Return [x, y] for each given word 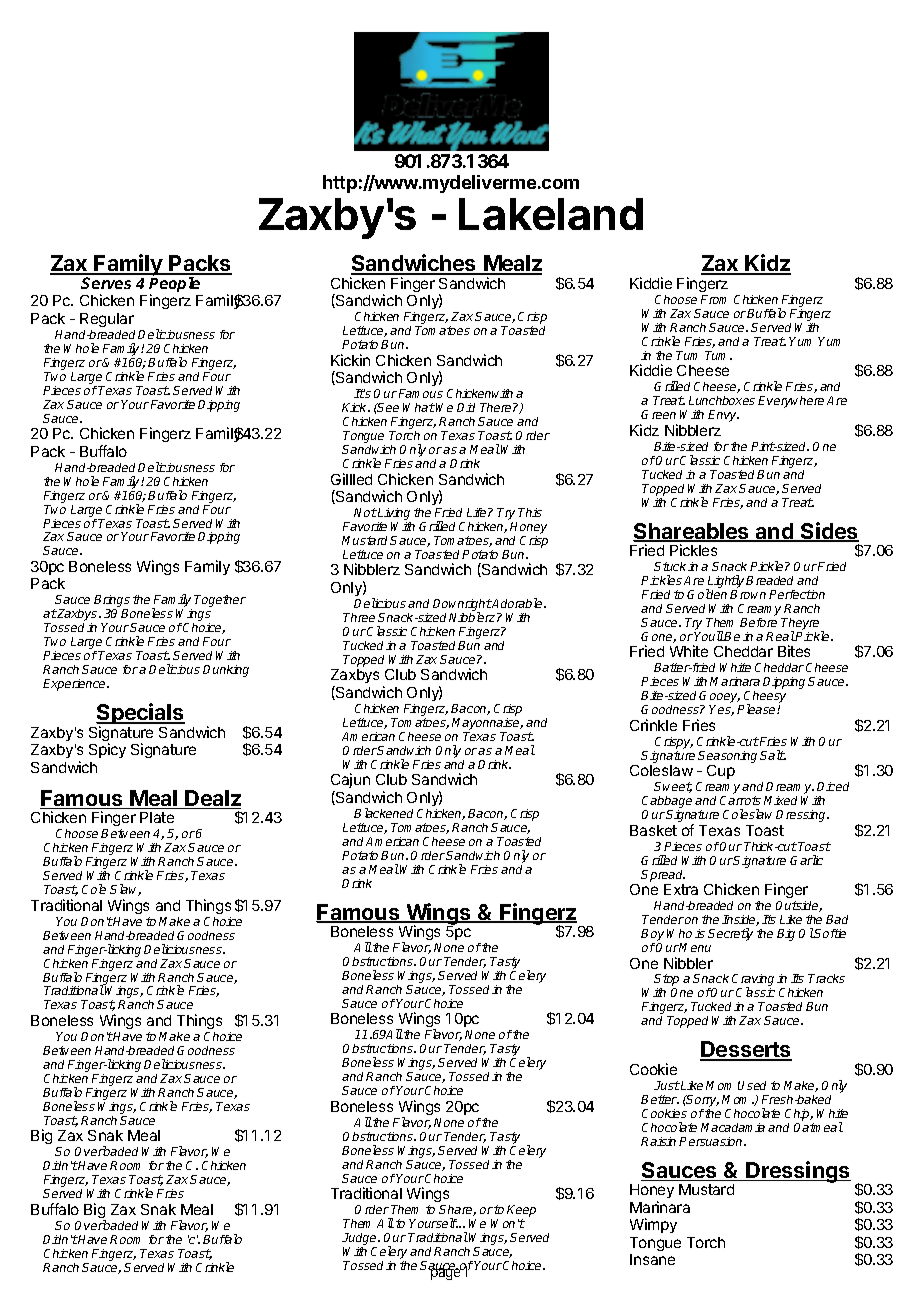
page [445, 1274]
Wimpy [653, 1225]
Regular [107, 320]
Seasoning [727, 757]
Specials [140, 715]
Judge [360, 1240]
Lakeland [551, 214]
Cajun [350, 780]
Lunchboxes [722, 400]
